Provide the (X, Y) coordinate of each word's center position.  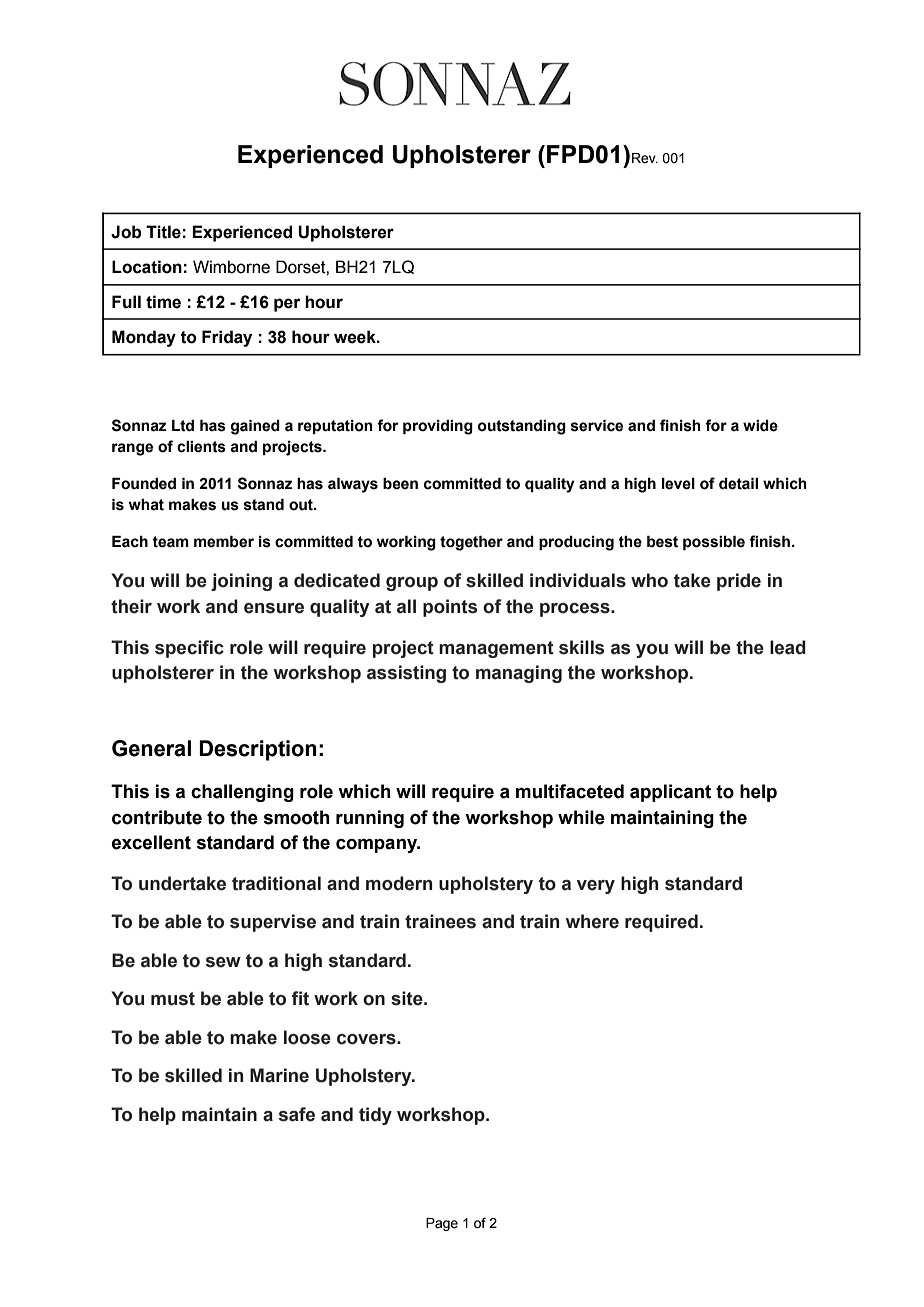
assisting (406, 674)
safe (297, 1114)
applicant (670, 793)
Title (163, 232)
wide (760, 426)
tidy (375, 1116)
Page (442, 1224)
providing (438, 427)
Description (258, 750)
